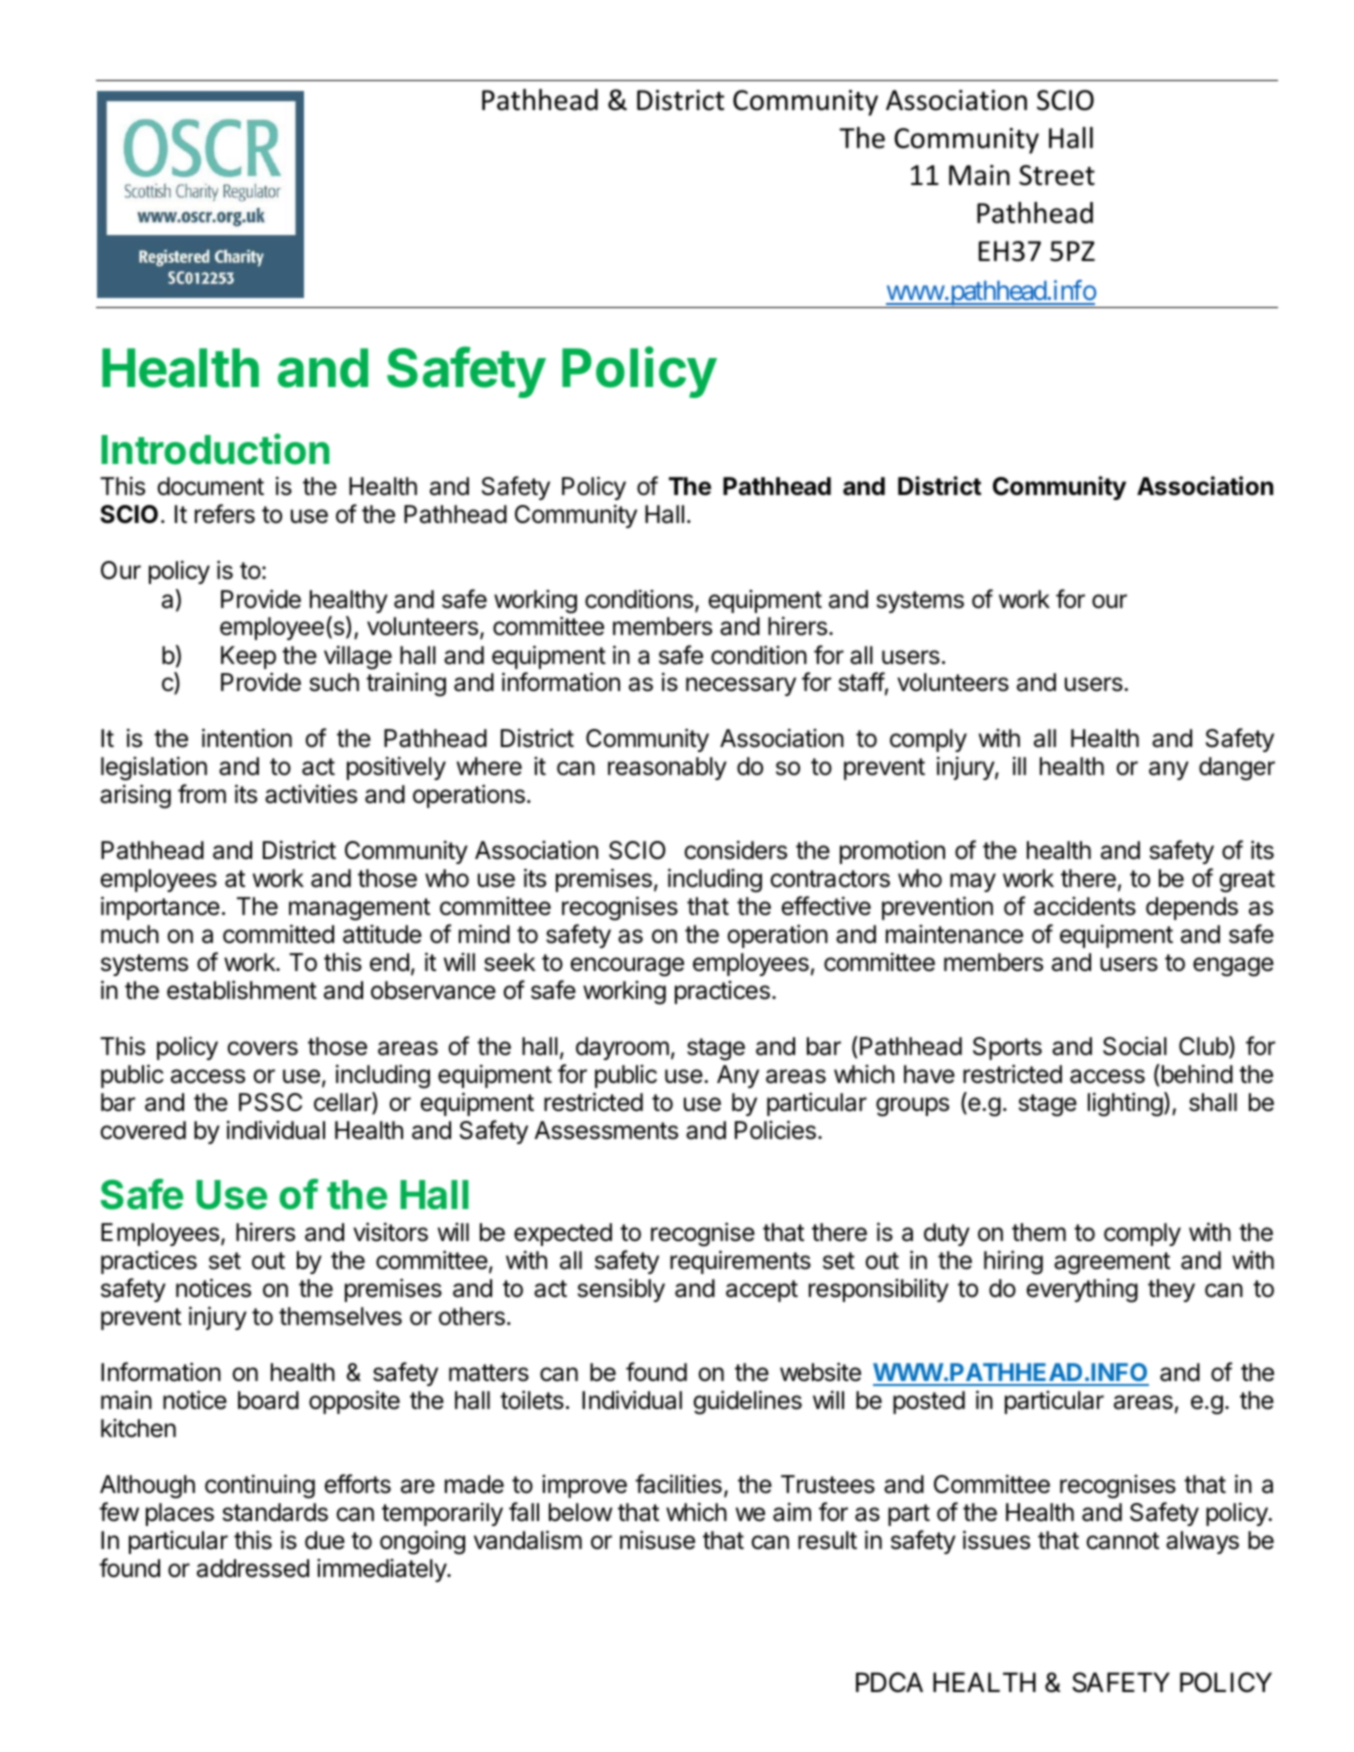 The height and width of the screenshot is (1752, 1354). What do you see at coordinates (740, 1262) in the screenshot?
I see `requirements` at bounding box center [740, 1262].
